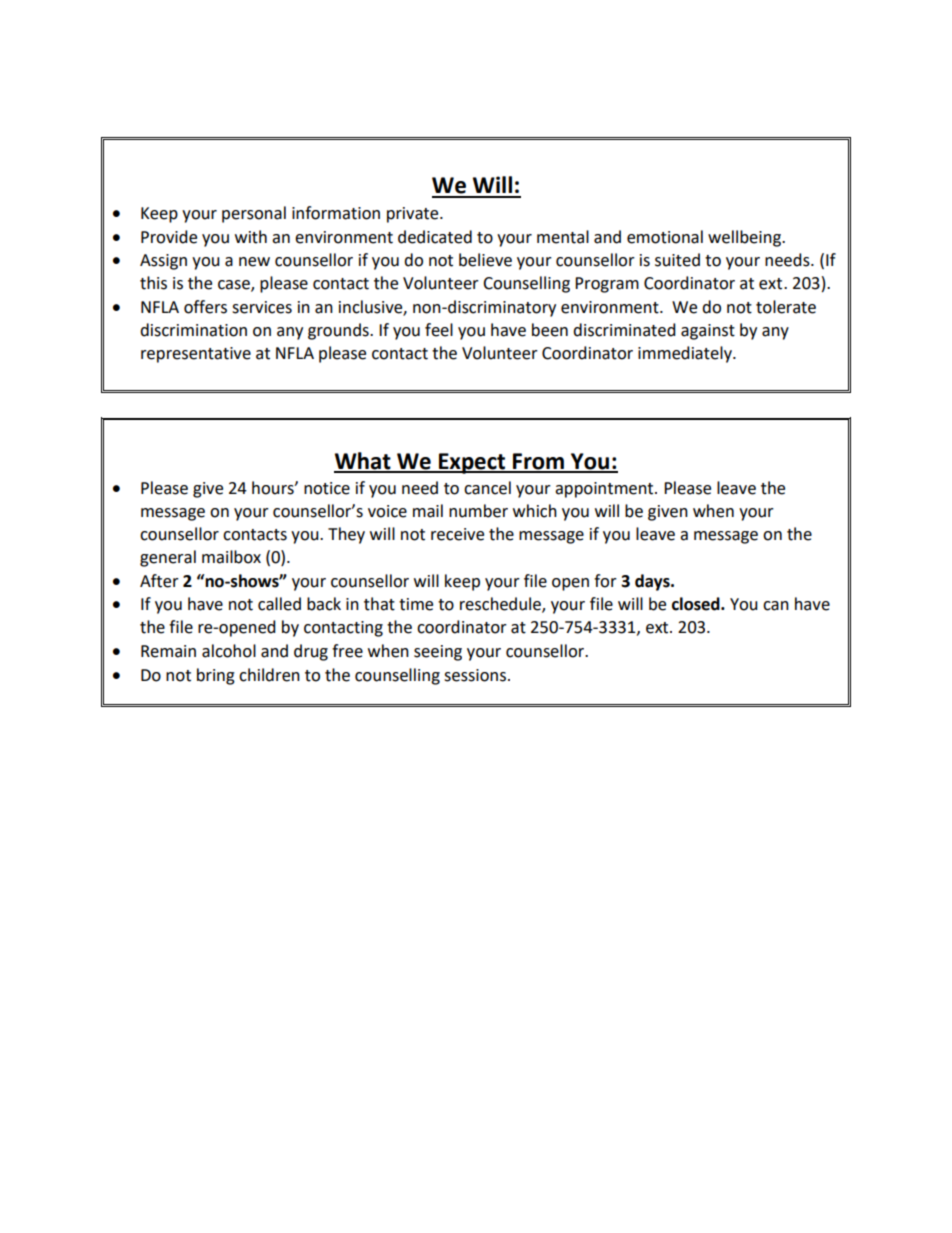  Describe the element at coordinates (229, 651) in the screenshot. I see `alcohol` at that location.
